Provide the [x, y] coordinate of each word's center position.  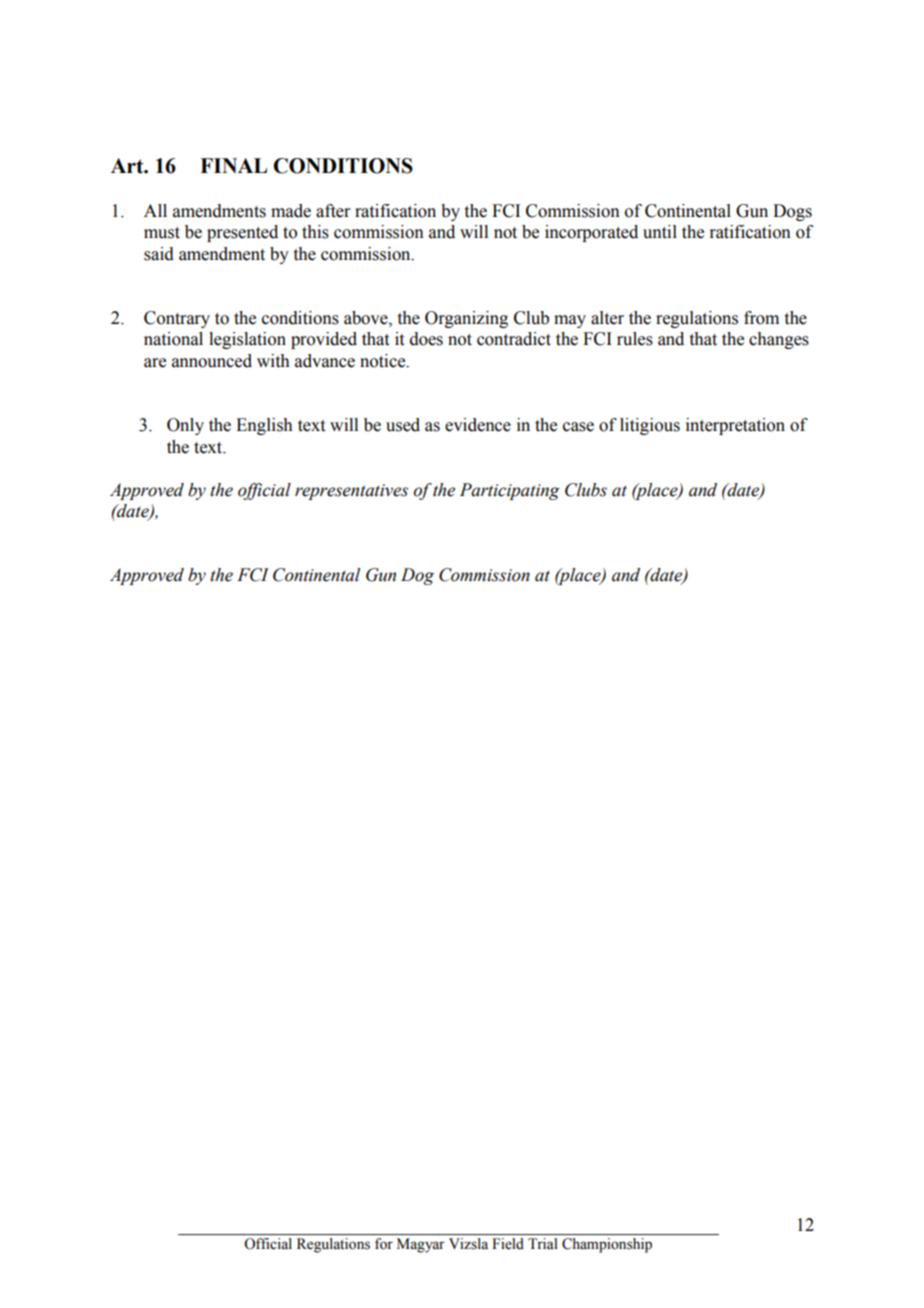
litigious [650, 426]
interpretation [735, 426]
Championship [607, 1245]
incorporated [591, 233]
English [264, 426]
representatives [351, 492]
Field [508, 1243]
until [660, 232]
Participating [510, 491]
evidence [478, 425]
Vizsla [468, 1243]
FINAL [233, 165]
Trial [542, 1243]
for [384, 1243]
